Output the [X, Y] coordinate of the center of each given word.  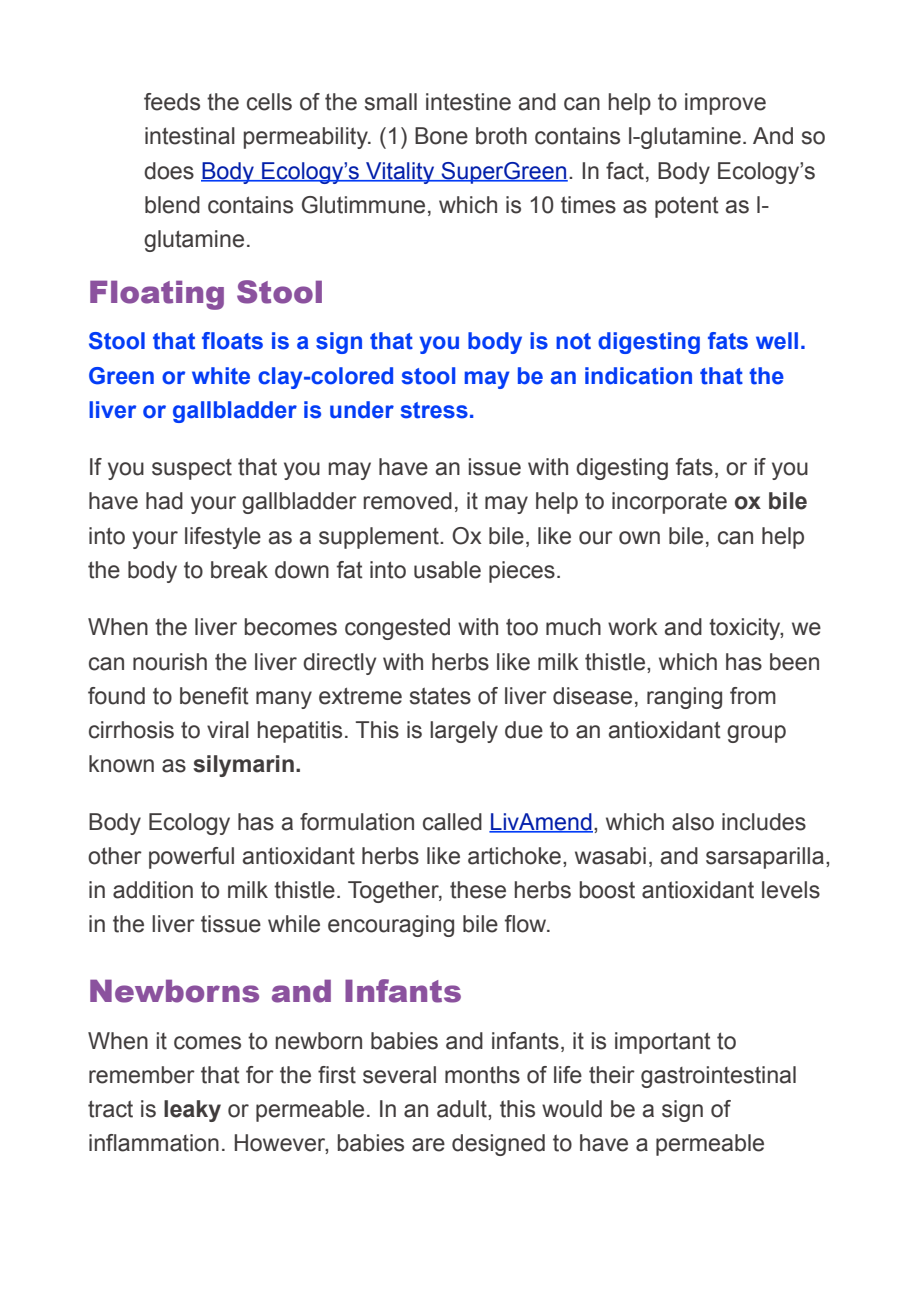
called [452, 822]
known [121, 764]
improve [725, 104]
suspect [192, 469]
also [693, 822]
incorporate [669, 503]
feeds [172, 102]
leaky [192, 1111]
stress [434, 410]
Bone [441, 136]
